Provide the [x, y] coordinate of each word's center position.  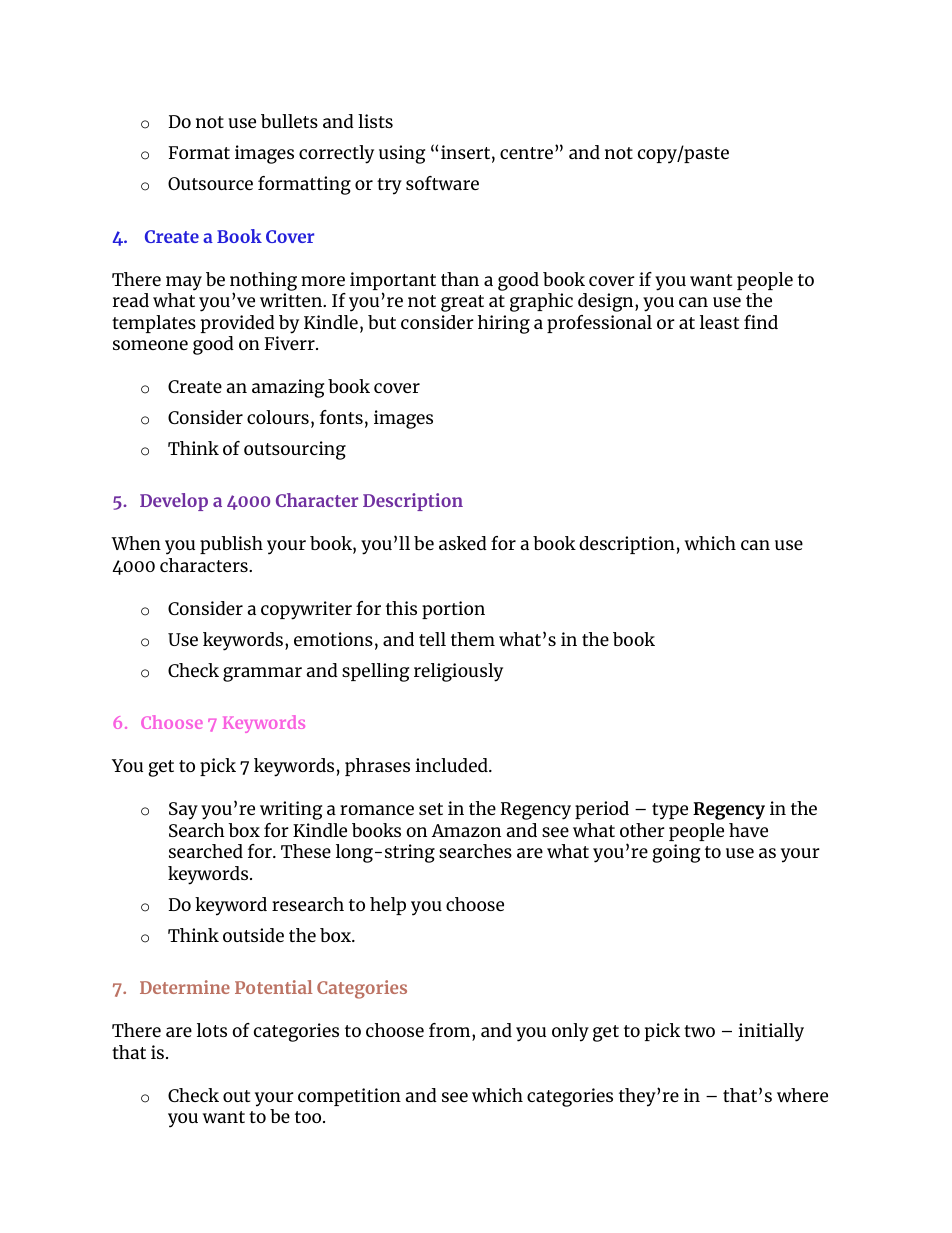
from [451, 1030]
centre [526, 153]
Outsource [210, 183]
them [473, 639]
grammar [262, 674]
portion [453, 610]
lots [212, 1030]
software [442, 183]
